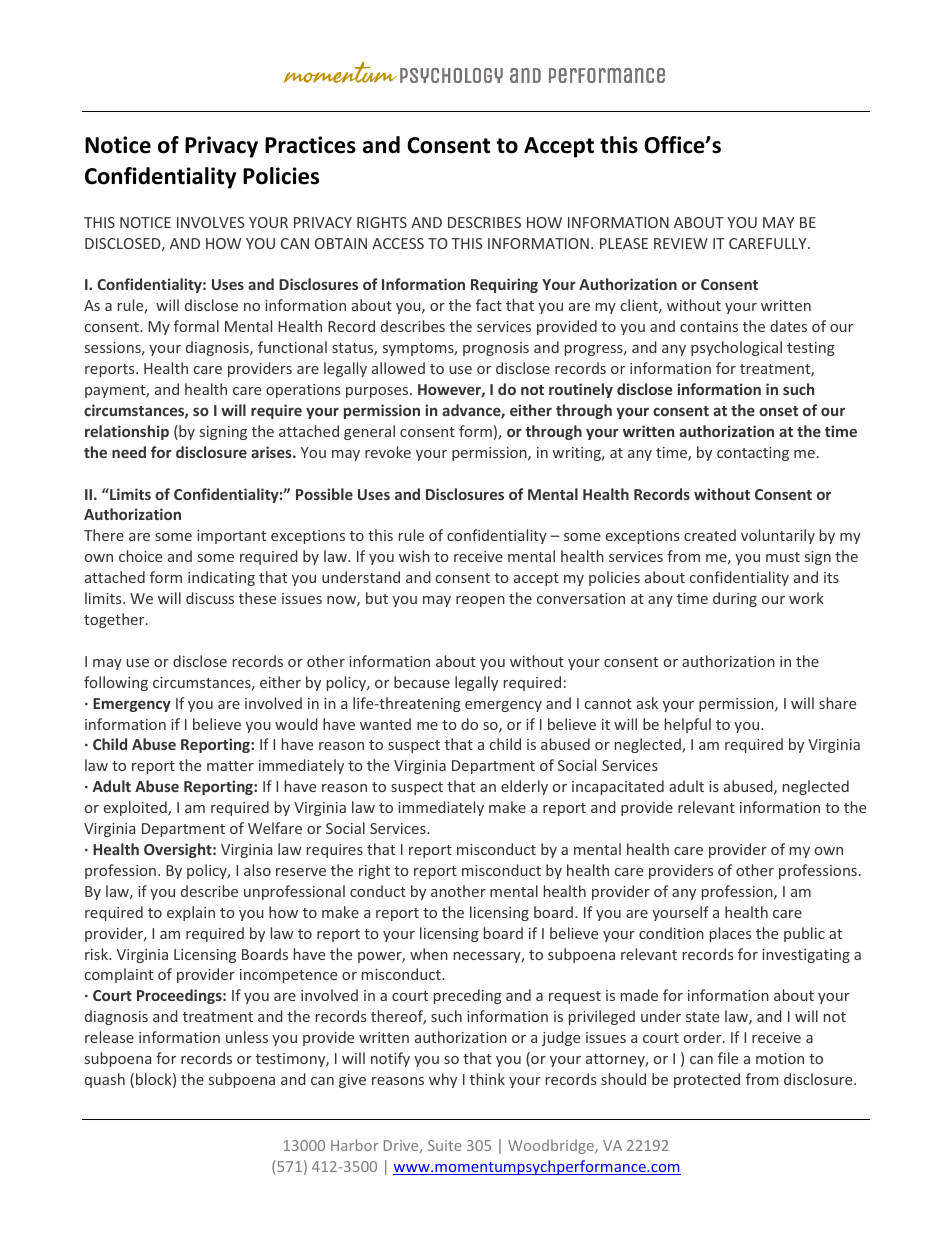 This page has height=1233, width=952. What do you see at coordinates (210, 598) in the page?
I see `discuss` at bounding box center [210, 598].
